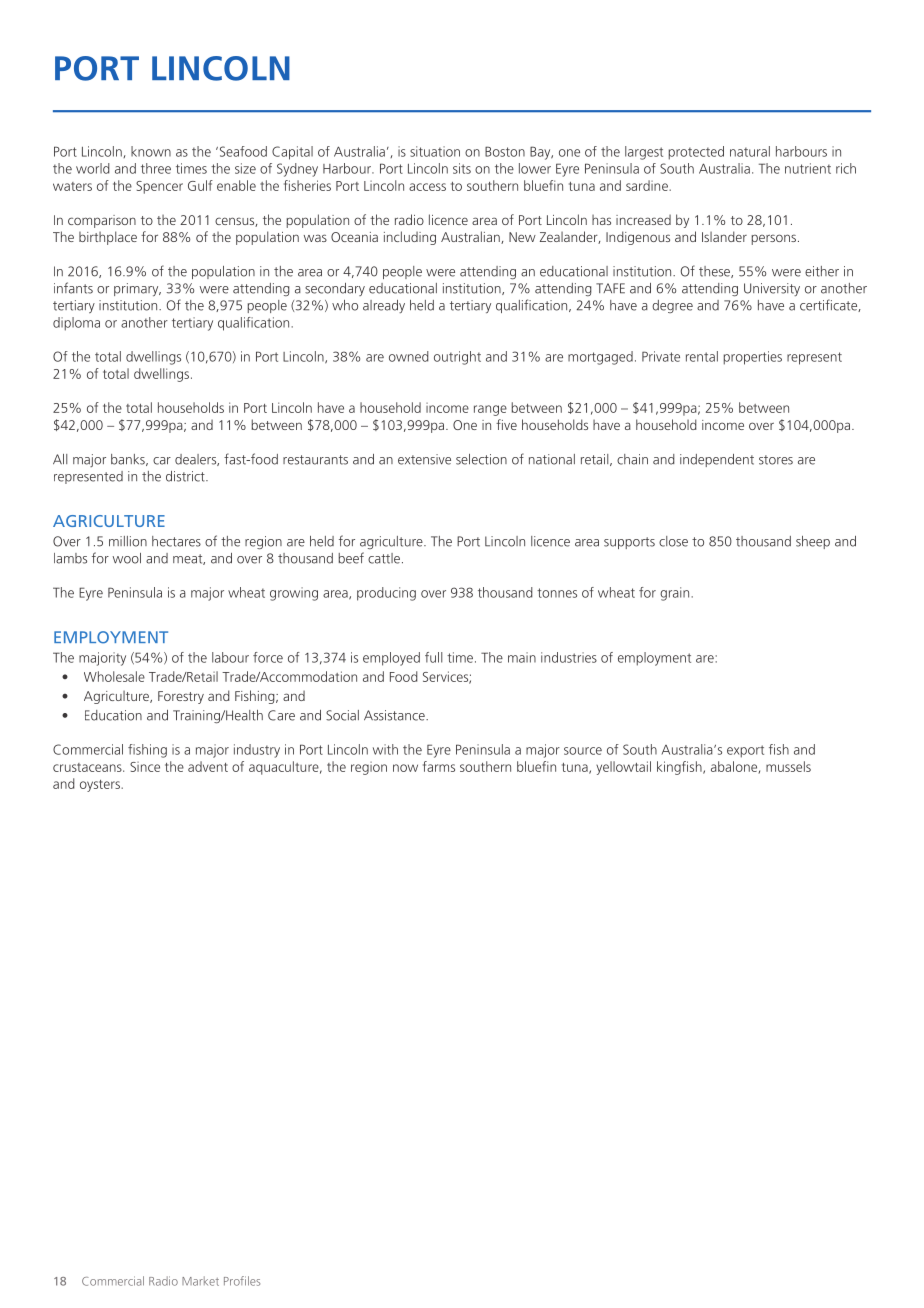 The width and height of the screenshot is (924, 1308). Describe the element at coordinates (750, 151) in the screenshot. I see `natural` at that location.
